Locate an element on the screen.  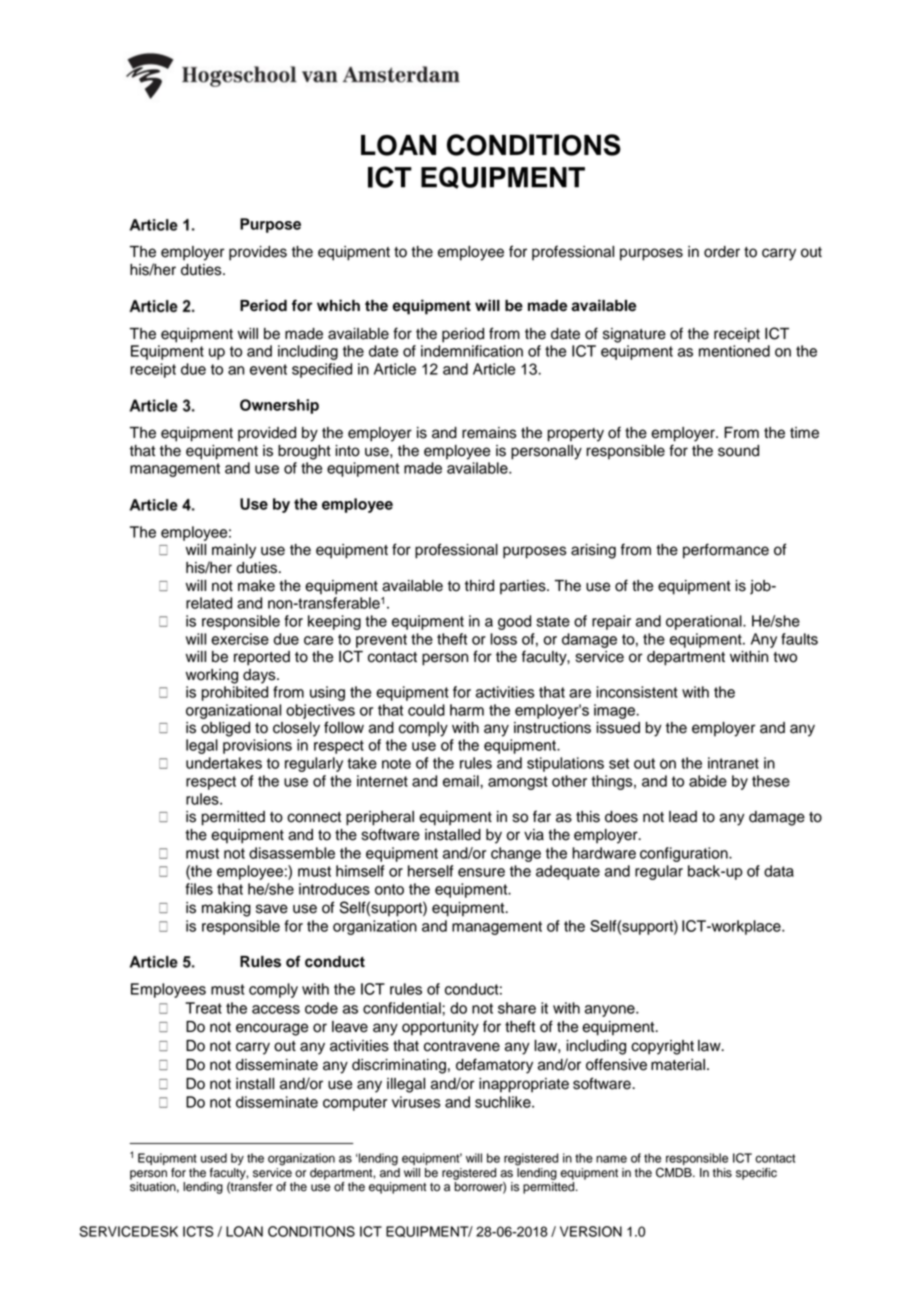
performance is located at coordinates (726, 551).
